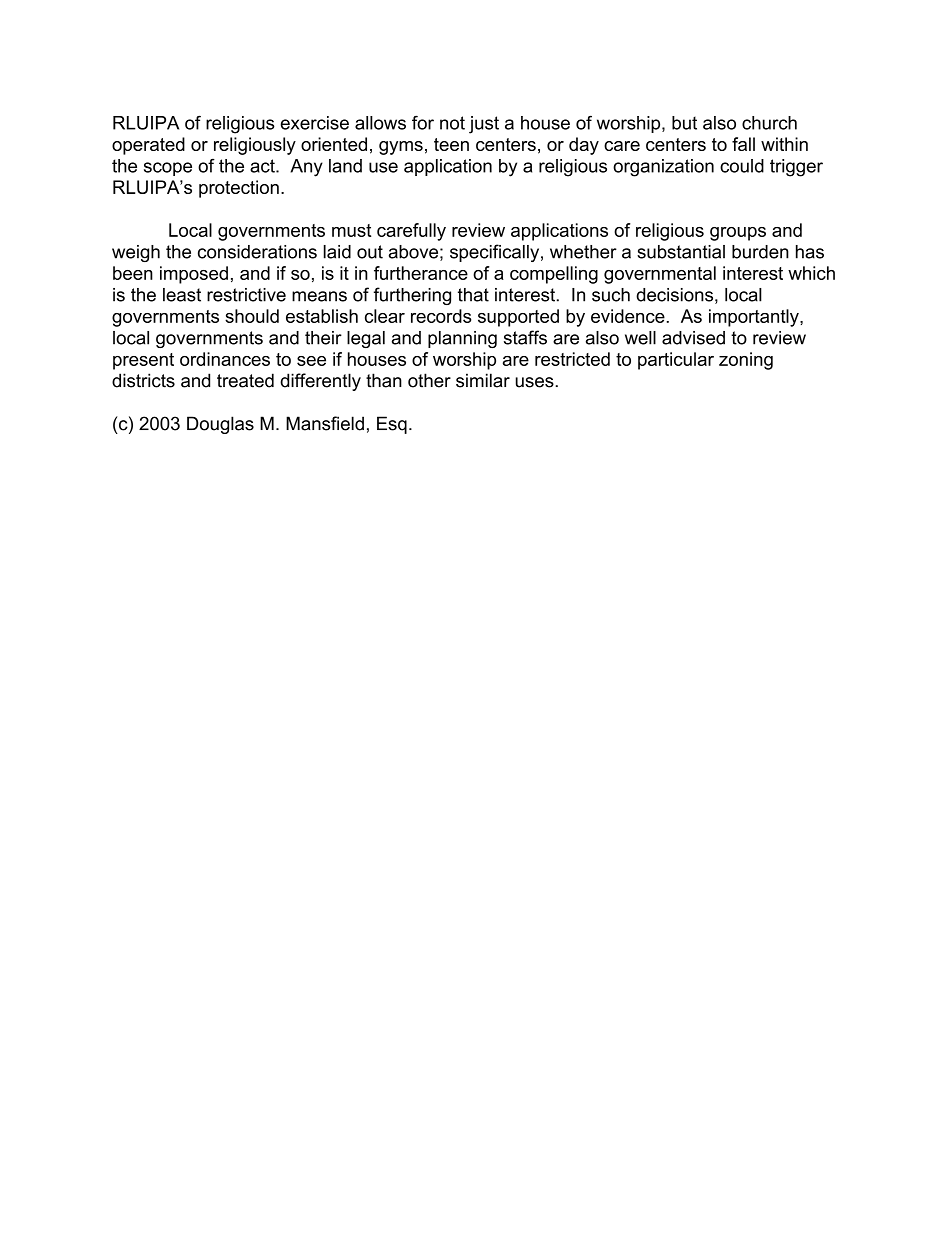  What do you see at coordinates (462, 339) in the screenshot?
I see `planning` at bounding box center [462, 339].
